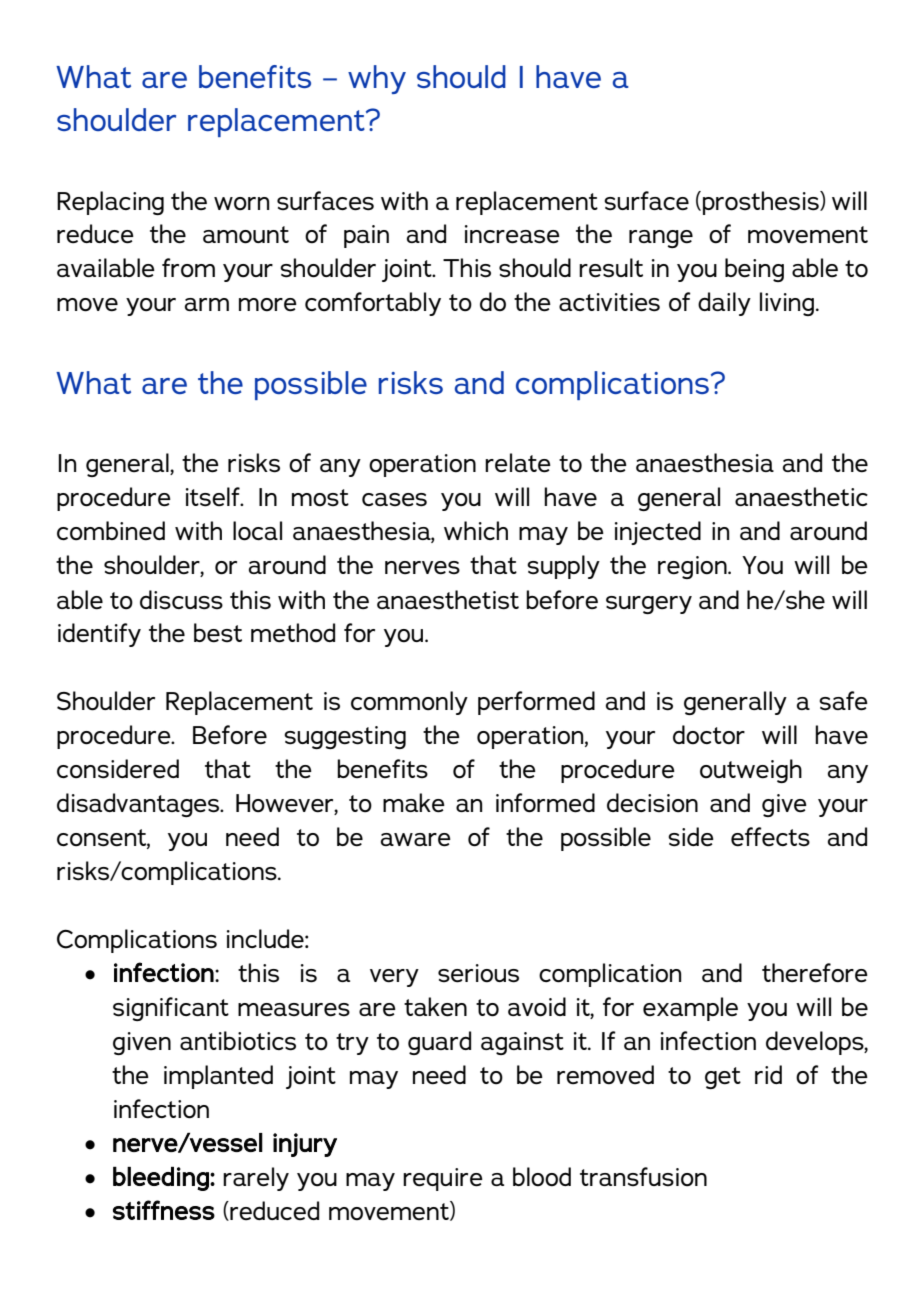 Image resolution: width=924 pixels, height=1308 pixels. Describe the element at coordinates (770, 837) in the document. I see `effects` at that location.
